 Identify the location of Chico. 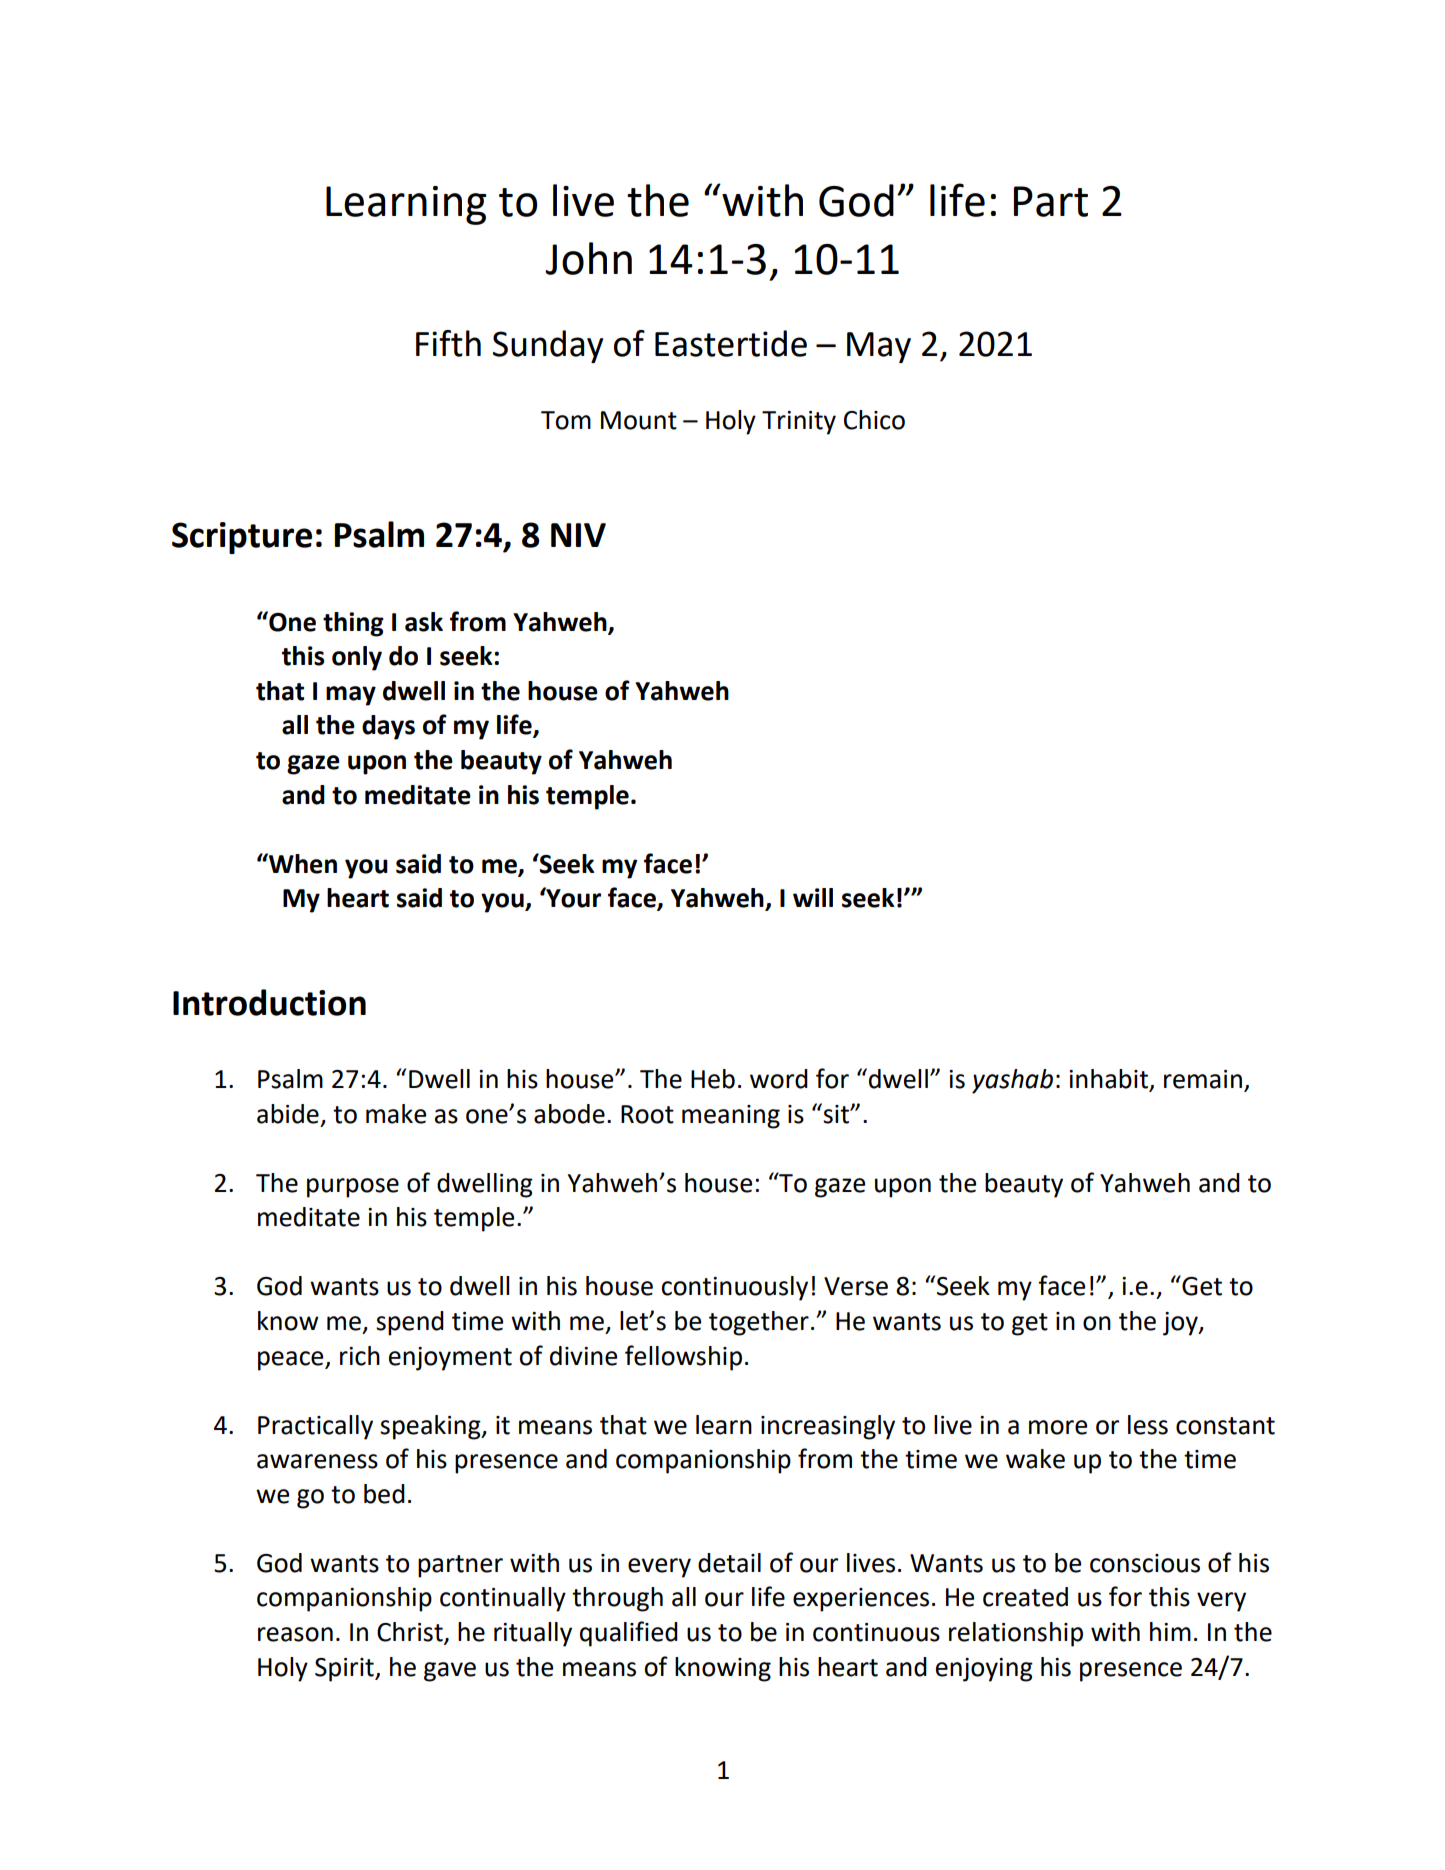
(874, 420).
